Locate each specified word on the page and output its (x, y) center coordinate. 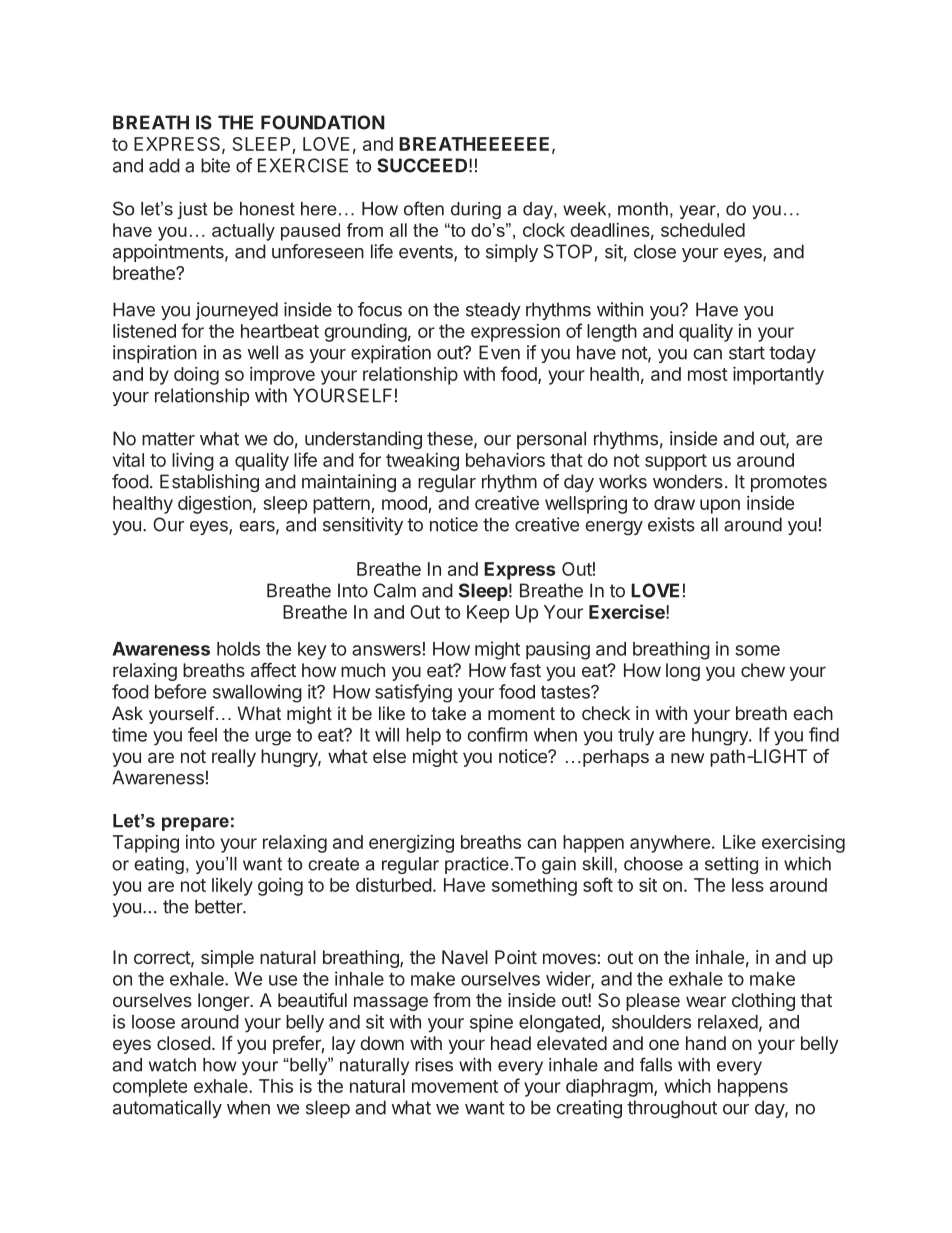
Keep (488, 614)
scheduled (703, 230)
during (476, 210)
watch (172, 1065)
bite (215, 165)
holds (238, 649)
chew (763, 670)
